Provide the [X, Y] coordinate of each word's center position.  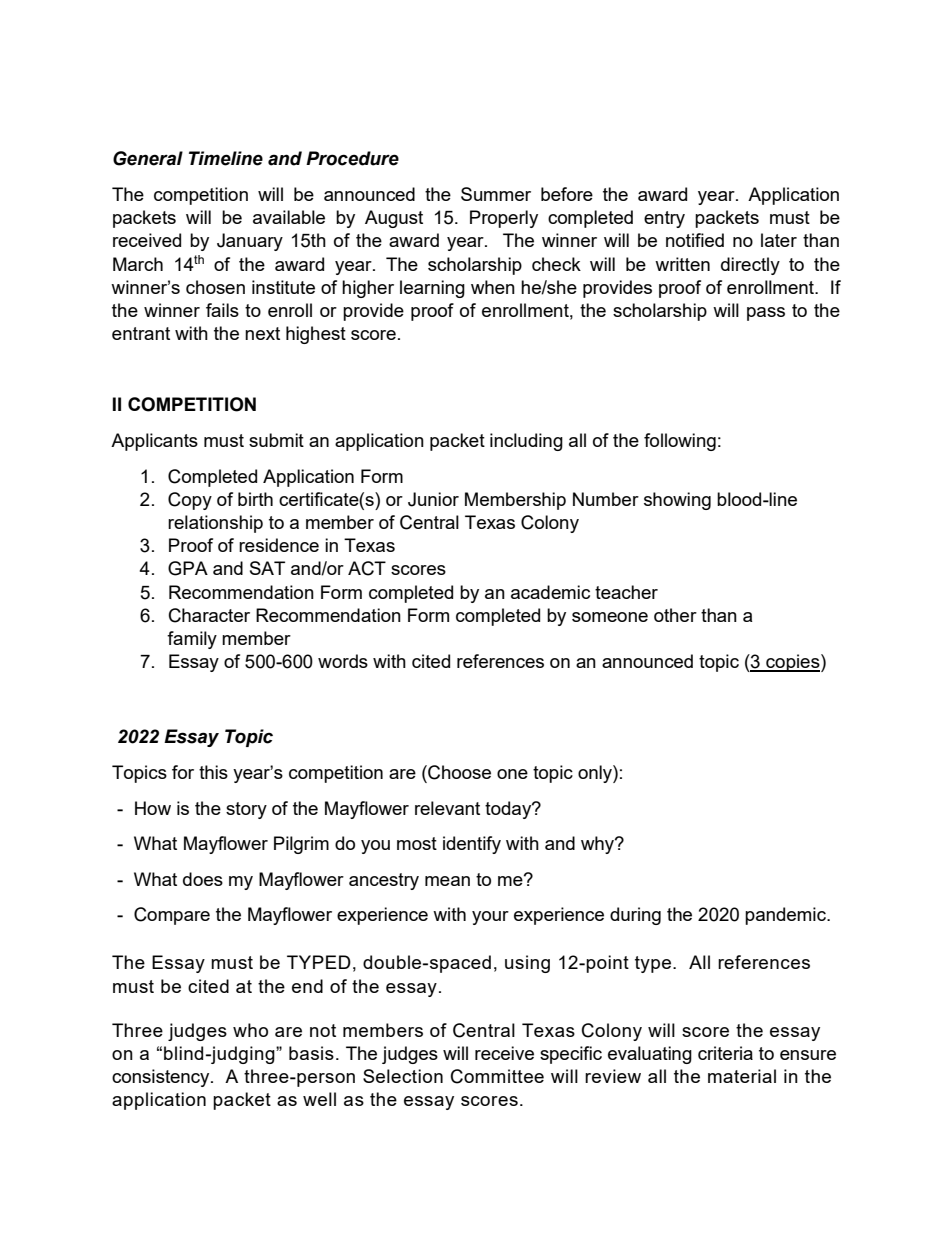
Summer [496, 194]
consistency [162, 1078]
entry [664, 219]
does [203, 879]
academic [550, 592]
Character [209, 615]
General [148, 158]
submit [276, 440]
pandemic [786, 916]
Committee [497, 1076]
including [526, 442]
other [675, 615]
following [680, 442]
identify [472, 845]
